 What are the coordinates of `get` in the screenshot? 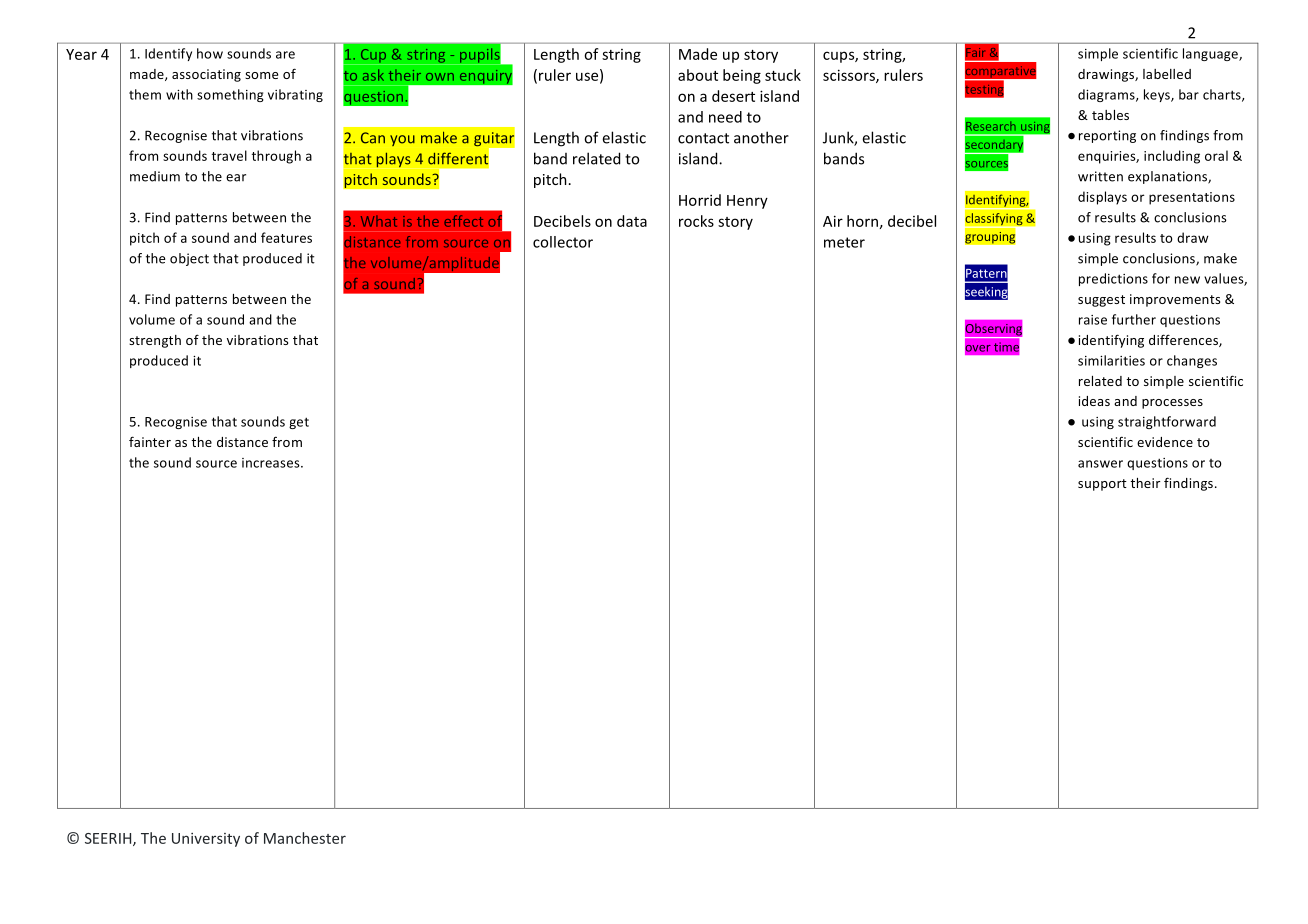 It's located at (299, 423).
